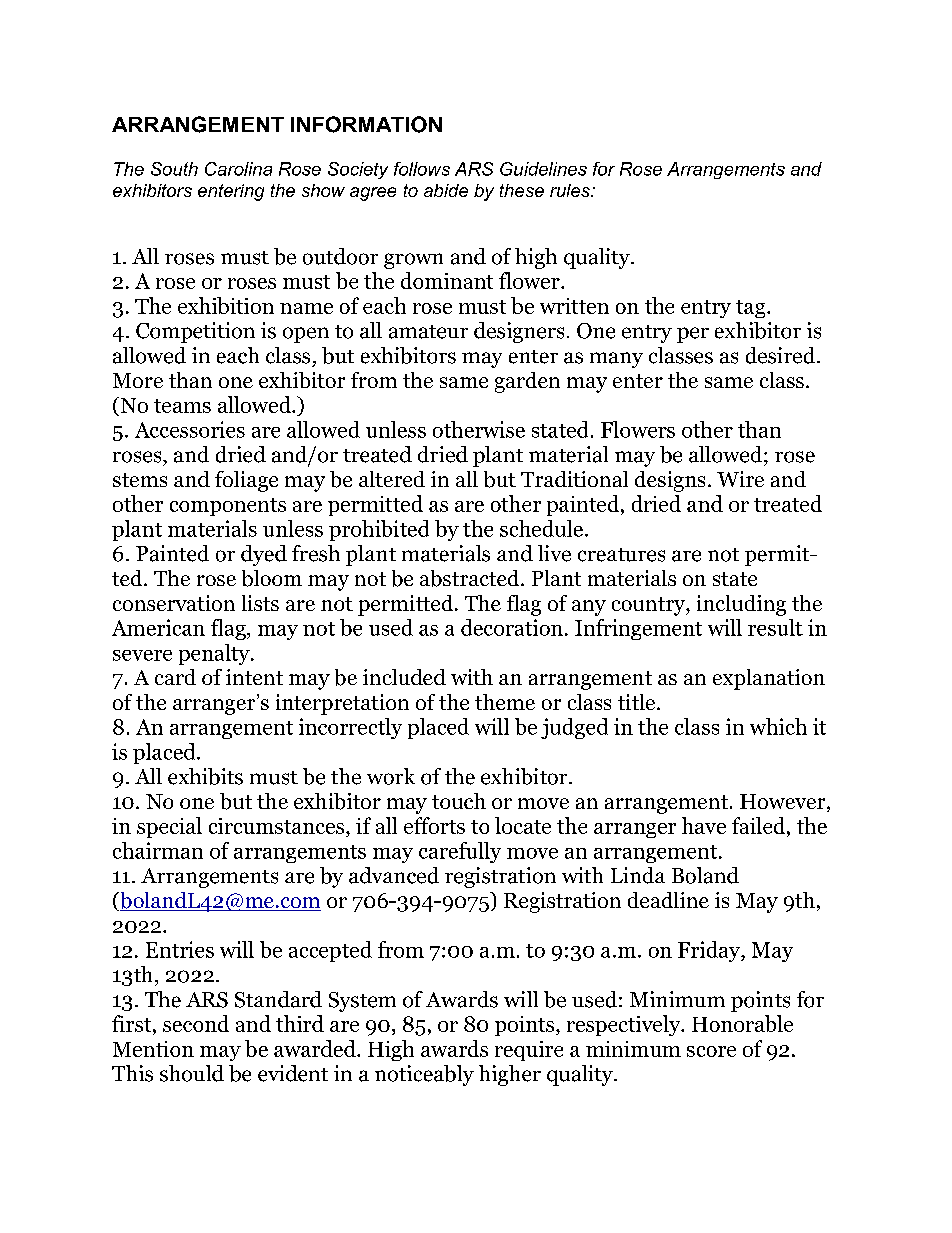  Describe the element at coordinates (190, 429) in the page. I see `Accessories` at that location.
